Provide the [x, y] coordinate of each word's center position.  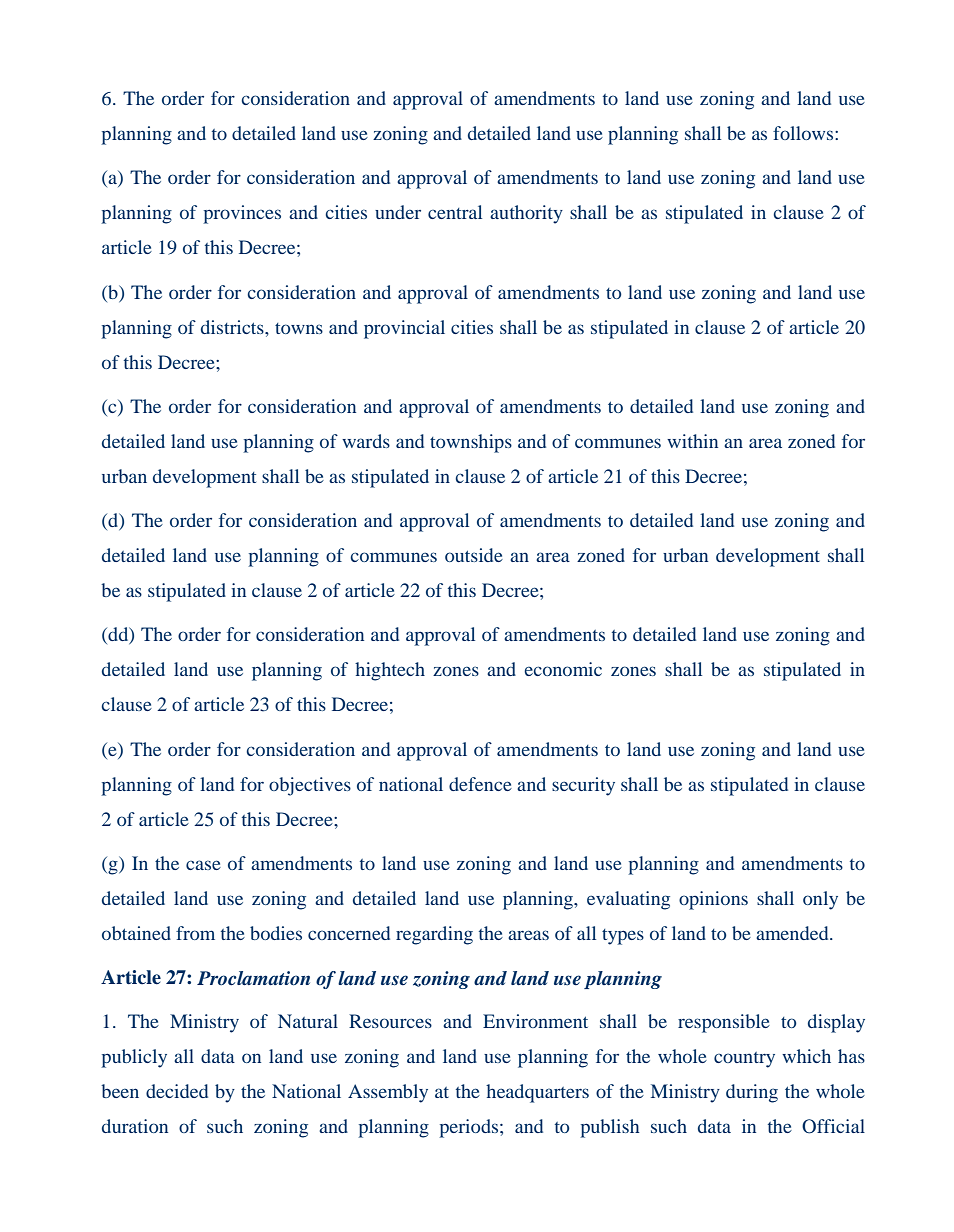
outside [474, 555]
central [455, 212]
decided [177, 1091]
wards [366, 441]
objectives [310, 786]
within [692, 441]
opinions [713, 900]
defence [480, 784]
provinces [242, 214]
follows [804, 133]
